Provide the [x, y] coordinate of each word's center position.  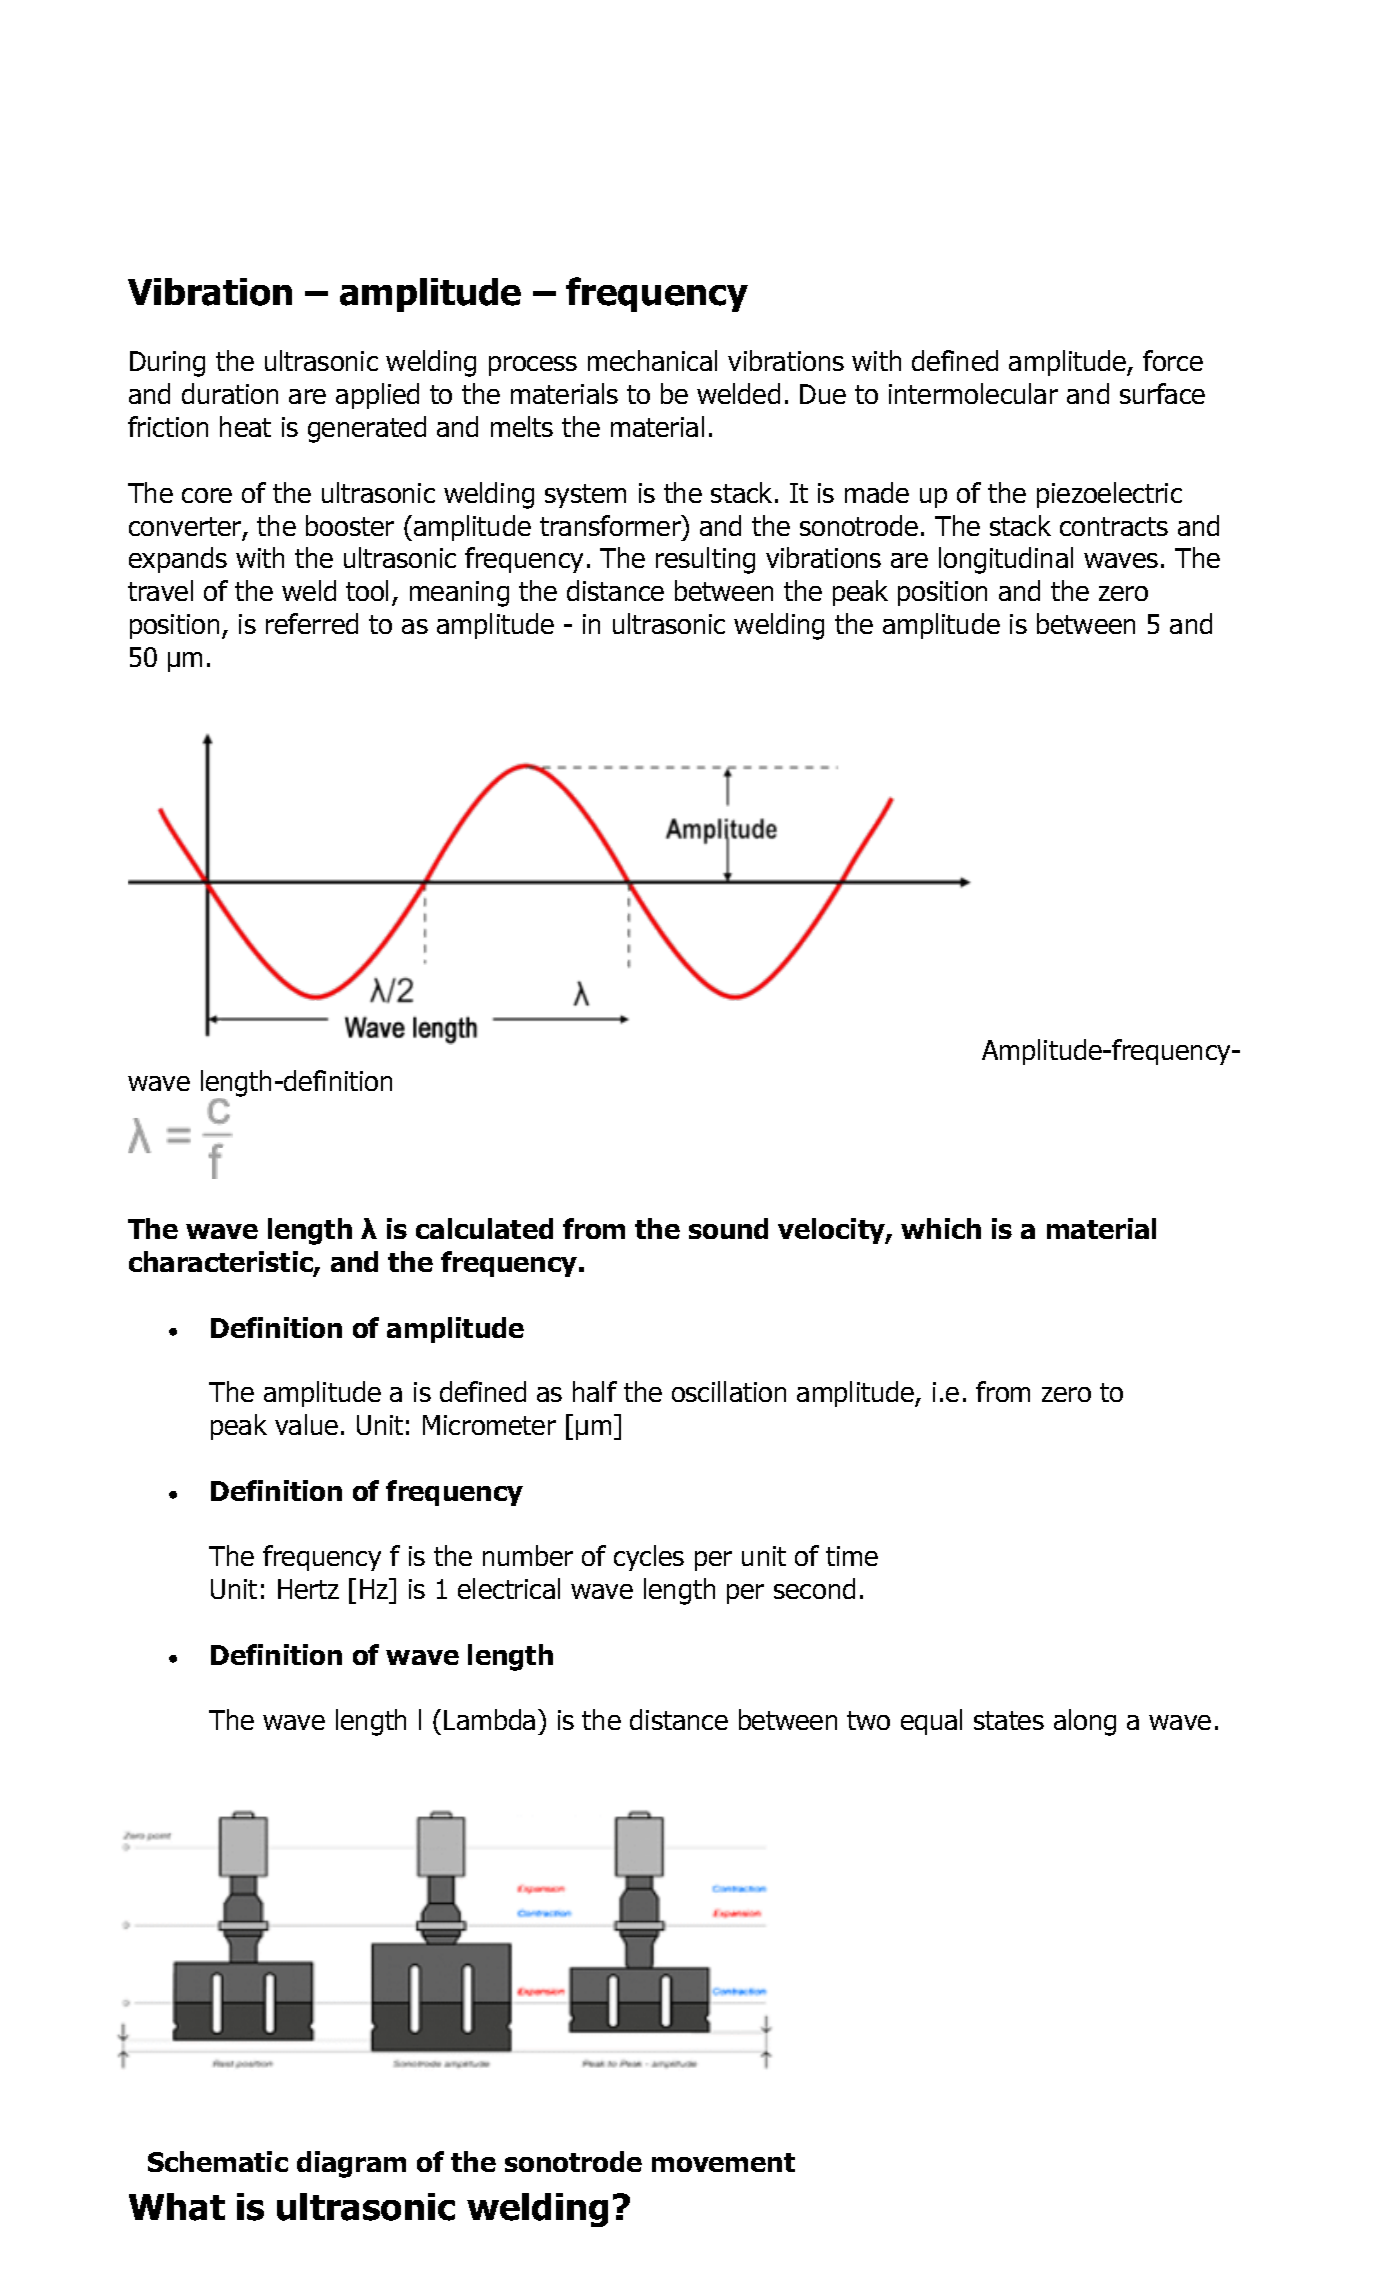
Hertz [308, 1589]
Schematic [218, 2161]
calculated [484, 1228]
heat [245, 426]
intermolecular [973, 393]
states [1009, 1720]
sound [728, 1228]
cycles [649, 1558]
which [941, 1228]
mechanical [652, 360]
